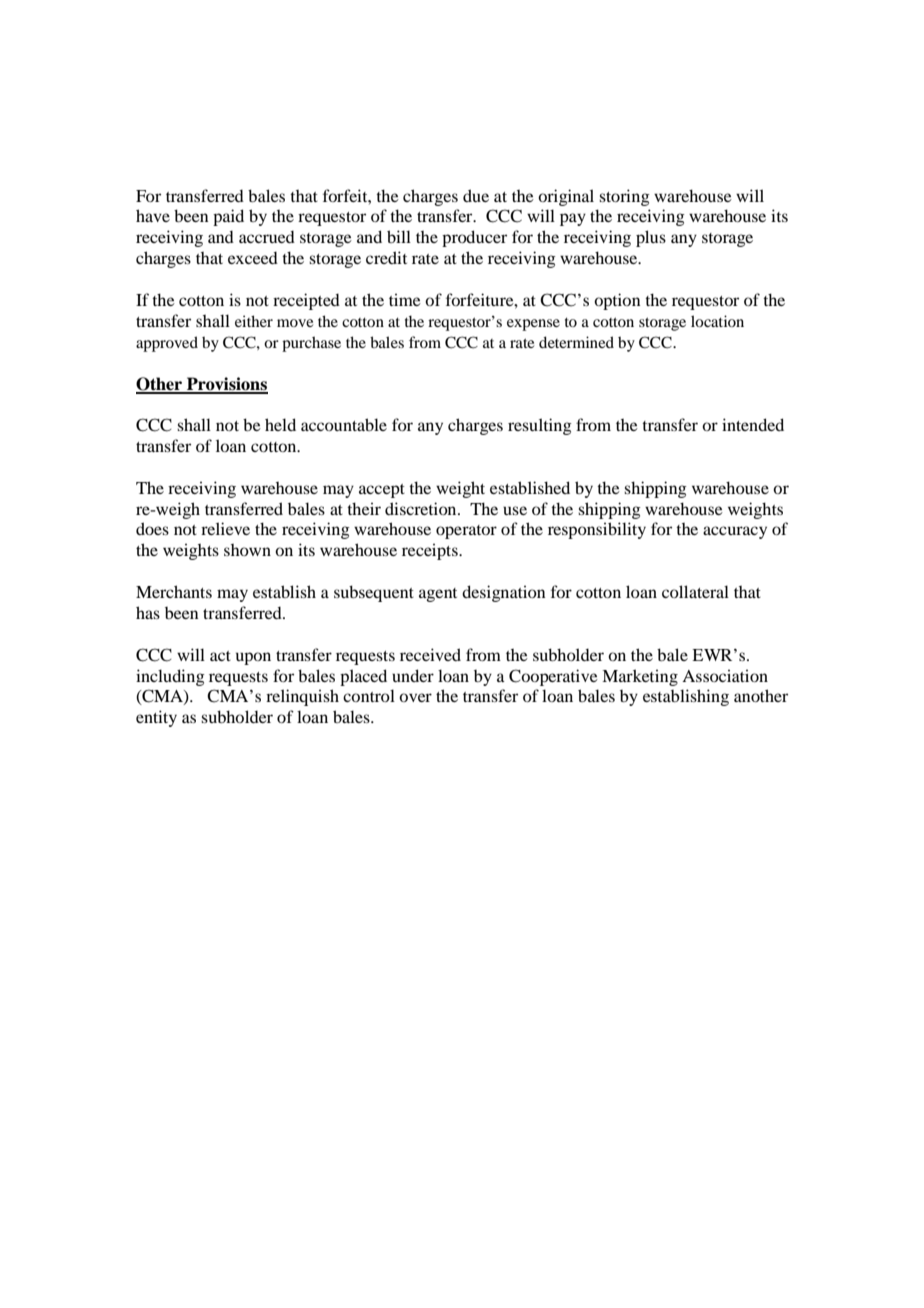 The image size is (924, 1308). Describe the element at coordinates (624, 197) in the document. I see `storing` at that location.
